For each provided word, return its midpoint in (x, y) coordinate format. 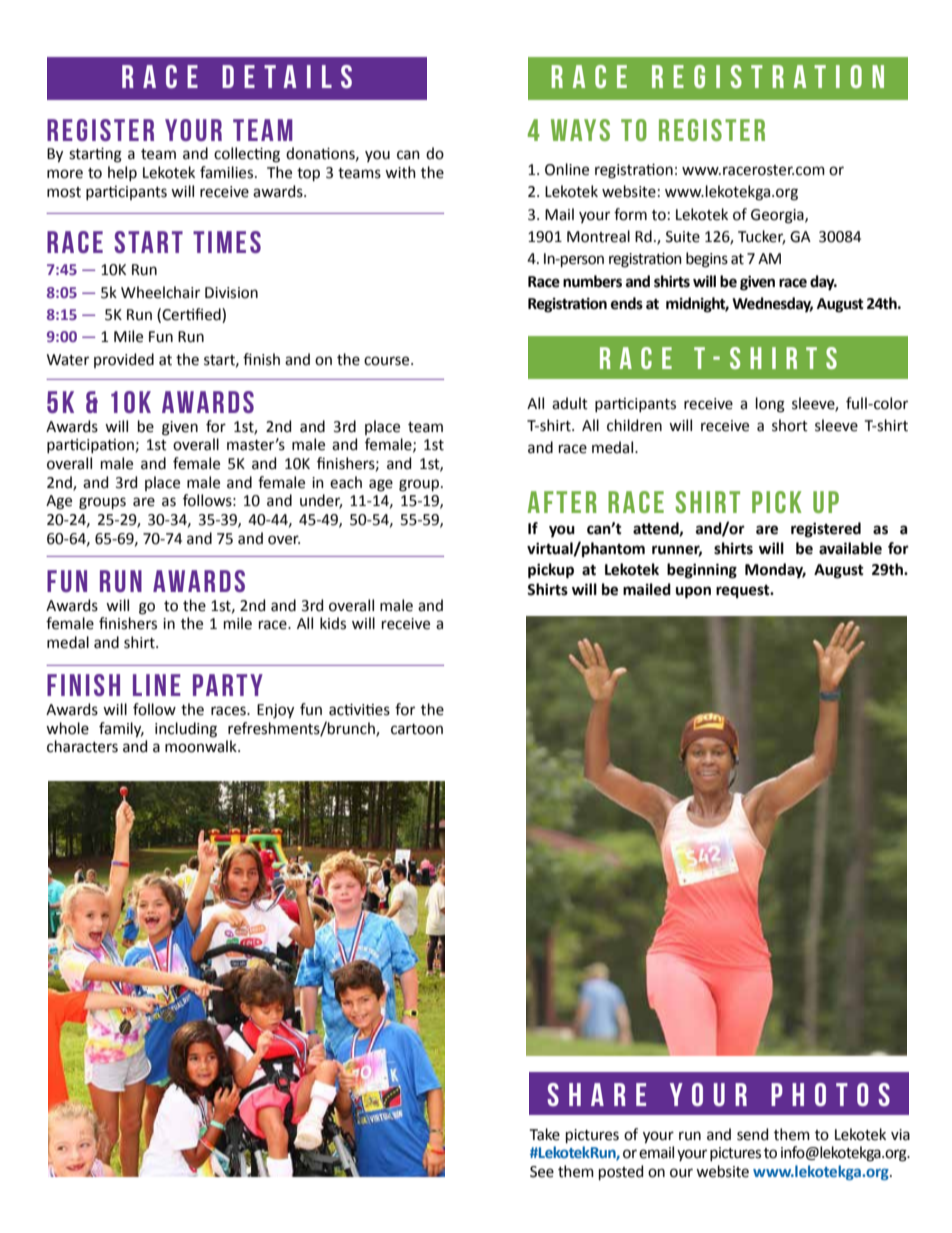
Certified (192, 315)
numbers (592, 281)
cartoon (417, 729)
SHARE (596, 1094)
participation (90, 446)
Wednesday (772, 305)
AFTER (562, 502)
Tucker (761, 237)
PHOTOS (830, 1094)
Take (545, 1134)
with (400, 172)
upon (693, 592)
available (850, 548)
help (122, 173)
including (186, 730)
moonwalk (202, 746)
